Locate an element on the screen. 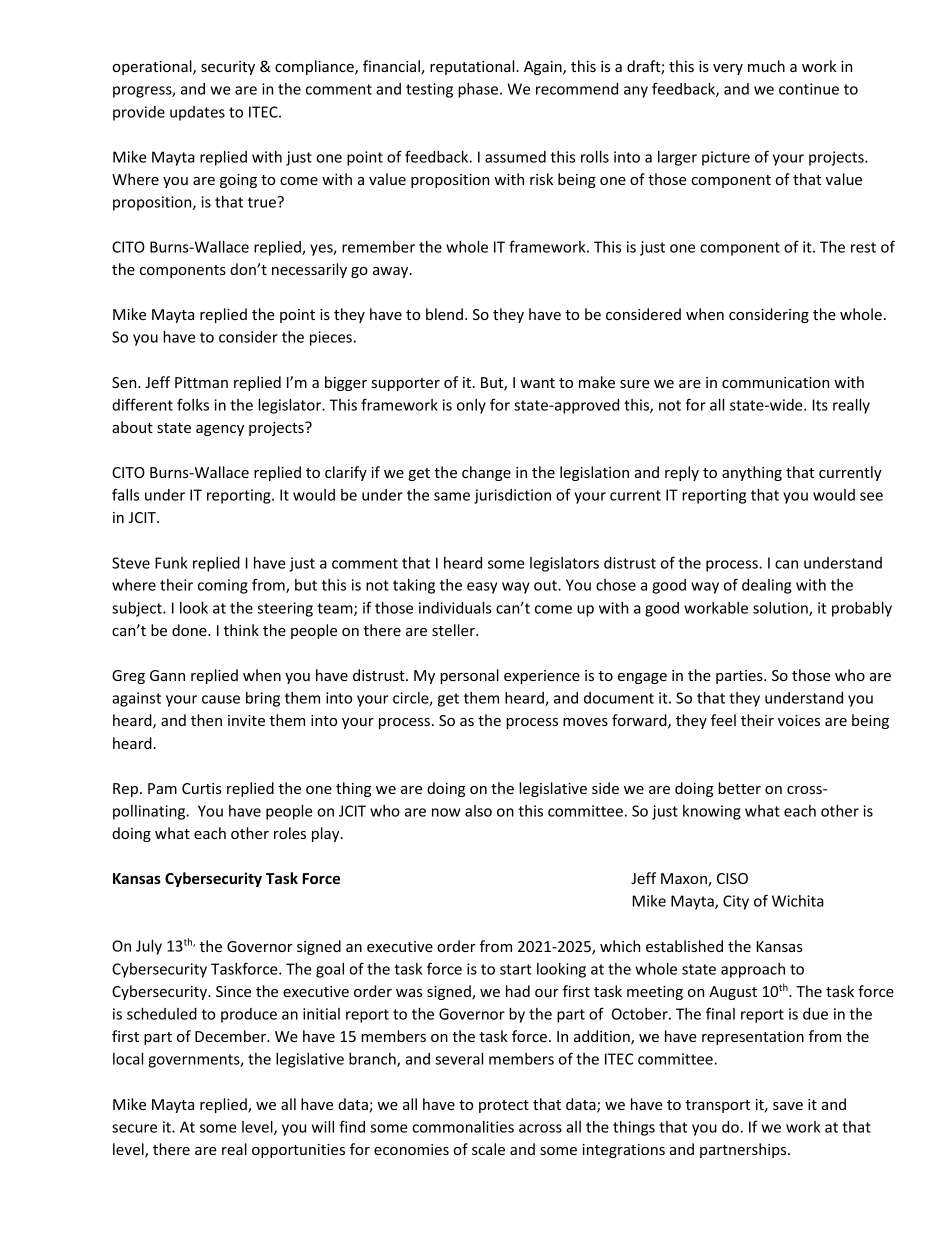 The height and width of the screenshot is (1233, 952). updates is located at coordinates (197, 113).
